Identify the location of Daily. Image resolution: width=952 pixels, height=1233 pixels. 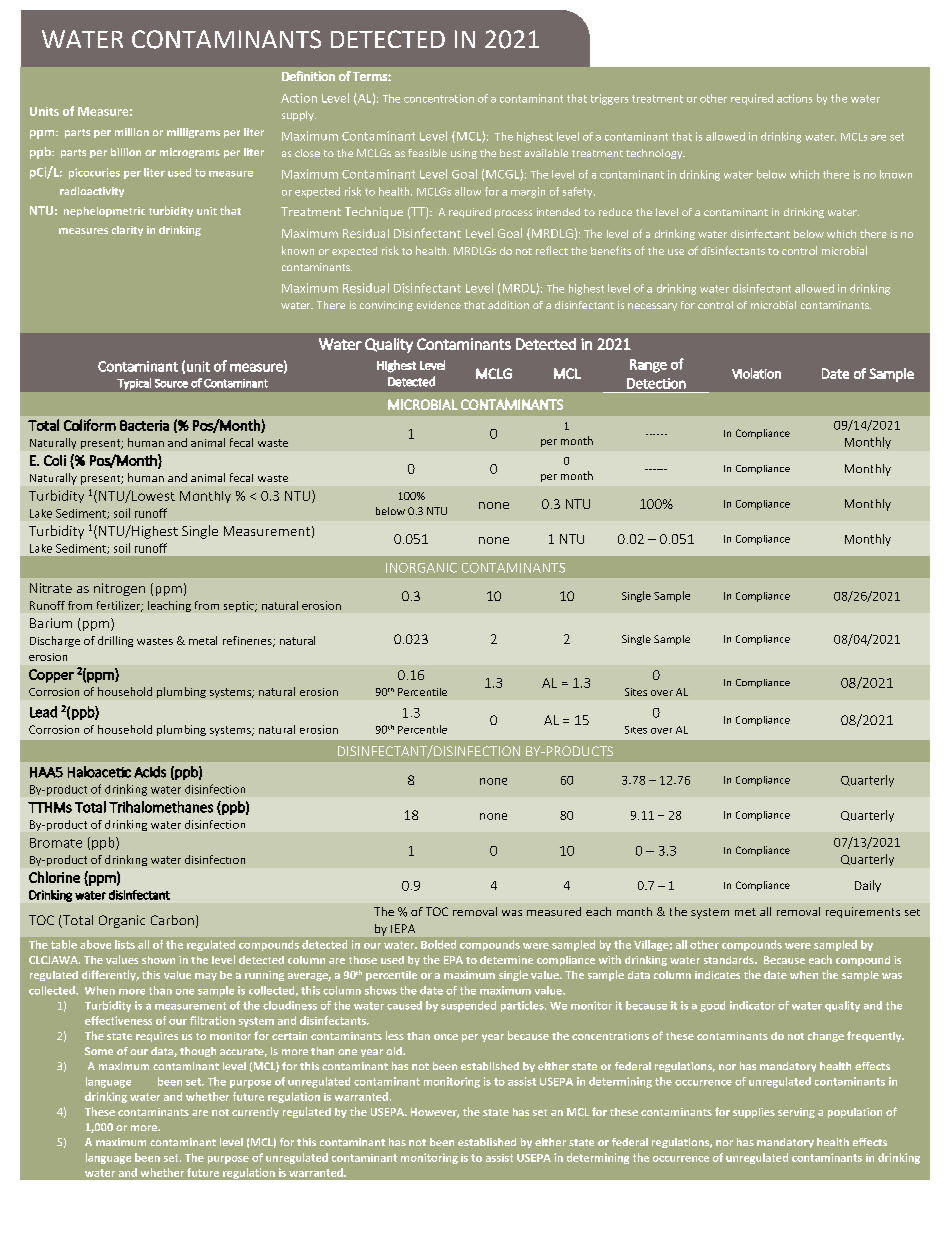
(868, 886).
